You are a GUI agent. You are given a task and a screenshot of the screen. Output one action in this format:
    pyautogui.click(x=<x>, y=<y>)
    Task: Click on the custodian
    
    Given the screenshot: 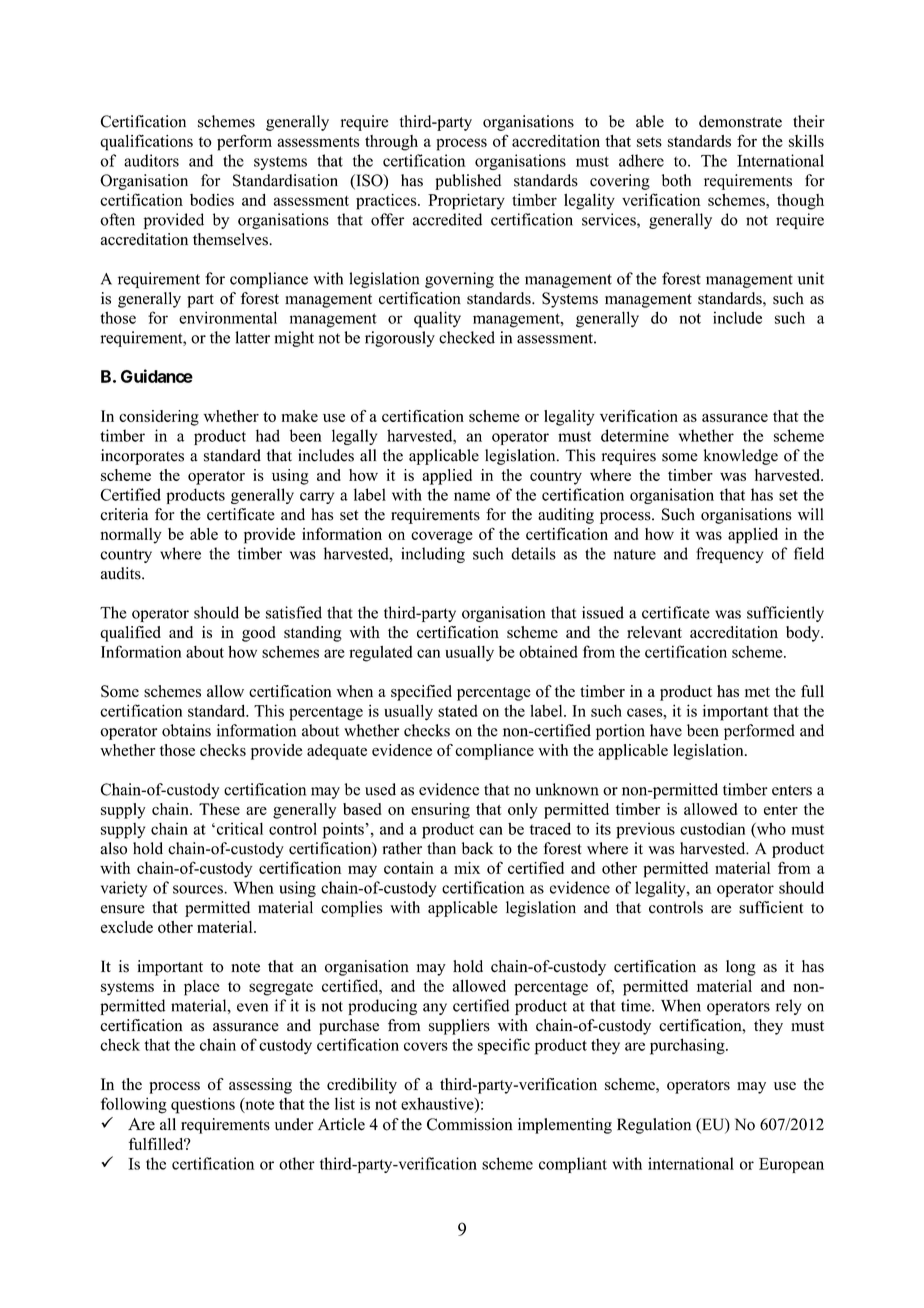 What is the action you would take?
    pyautogui.click(x=712, y=828)
